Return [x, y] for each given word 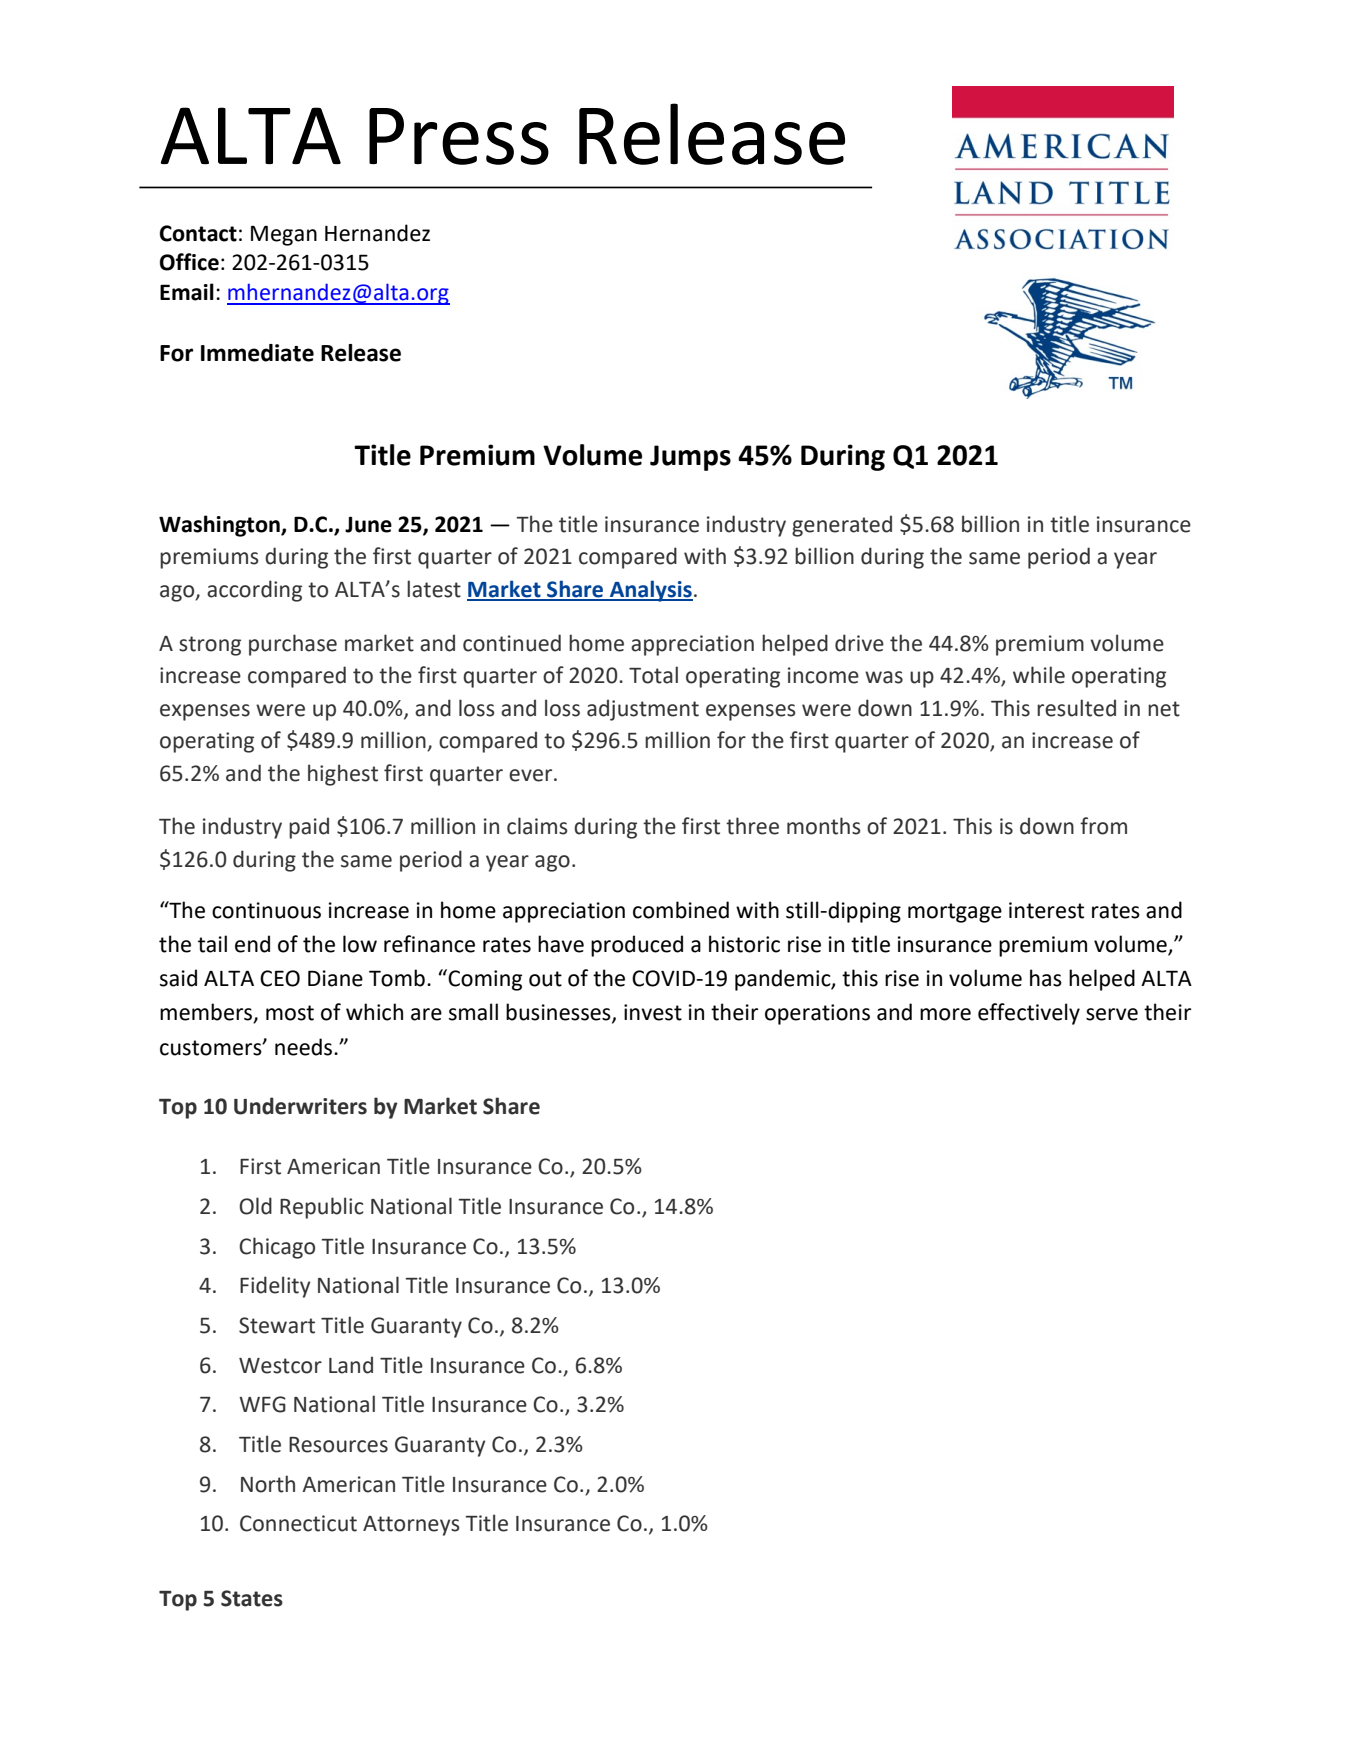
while [1039, 675]
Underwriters [300, 1106]
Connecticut [298, 1523]
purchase [293, 645]
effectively [1029, 1014]
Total [653, 675]
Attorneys [411, 1526]
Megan [284, 235]
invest [653, 1012]
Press [459, 136]
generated [842, 526]
